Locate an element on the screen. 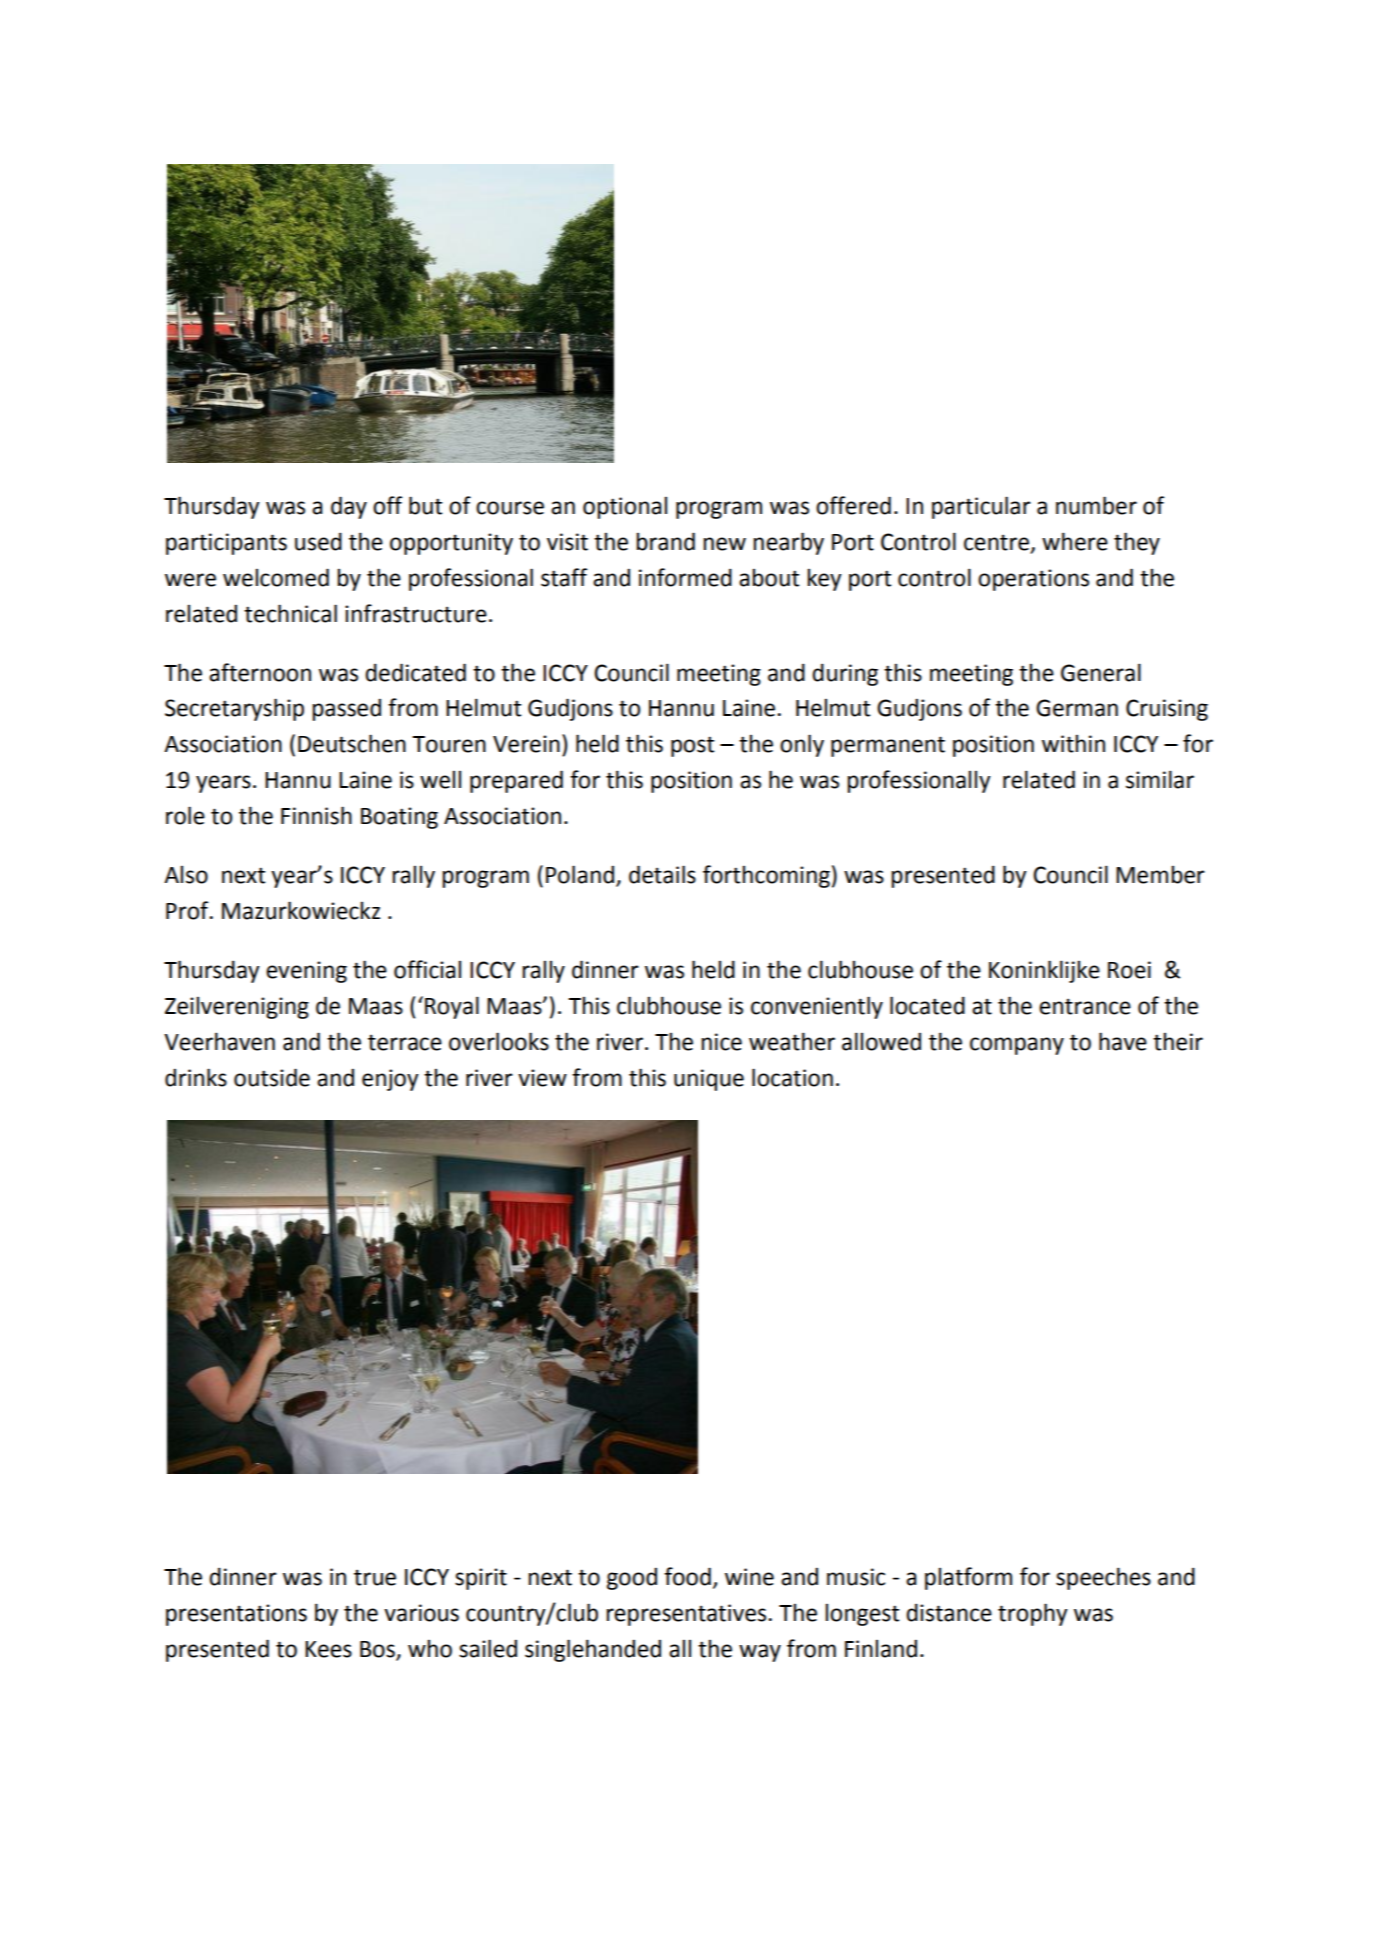  similar is located at coordinates (1160, 779).
